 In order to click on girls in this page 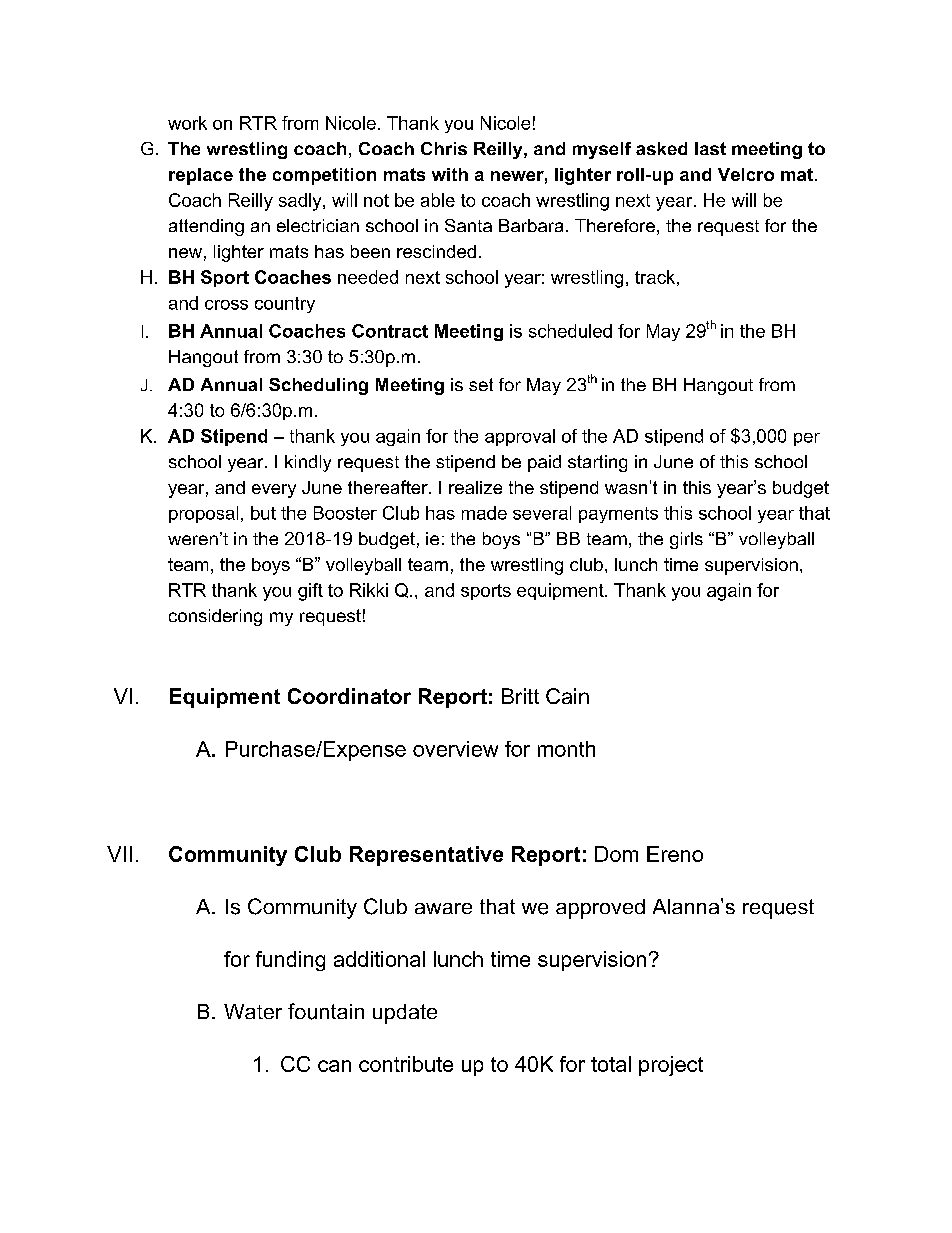, I will do `click(686, 540)`.
